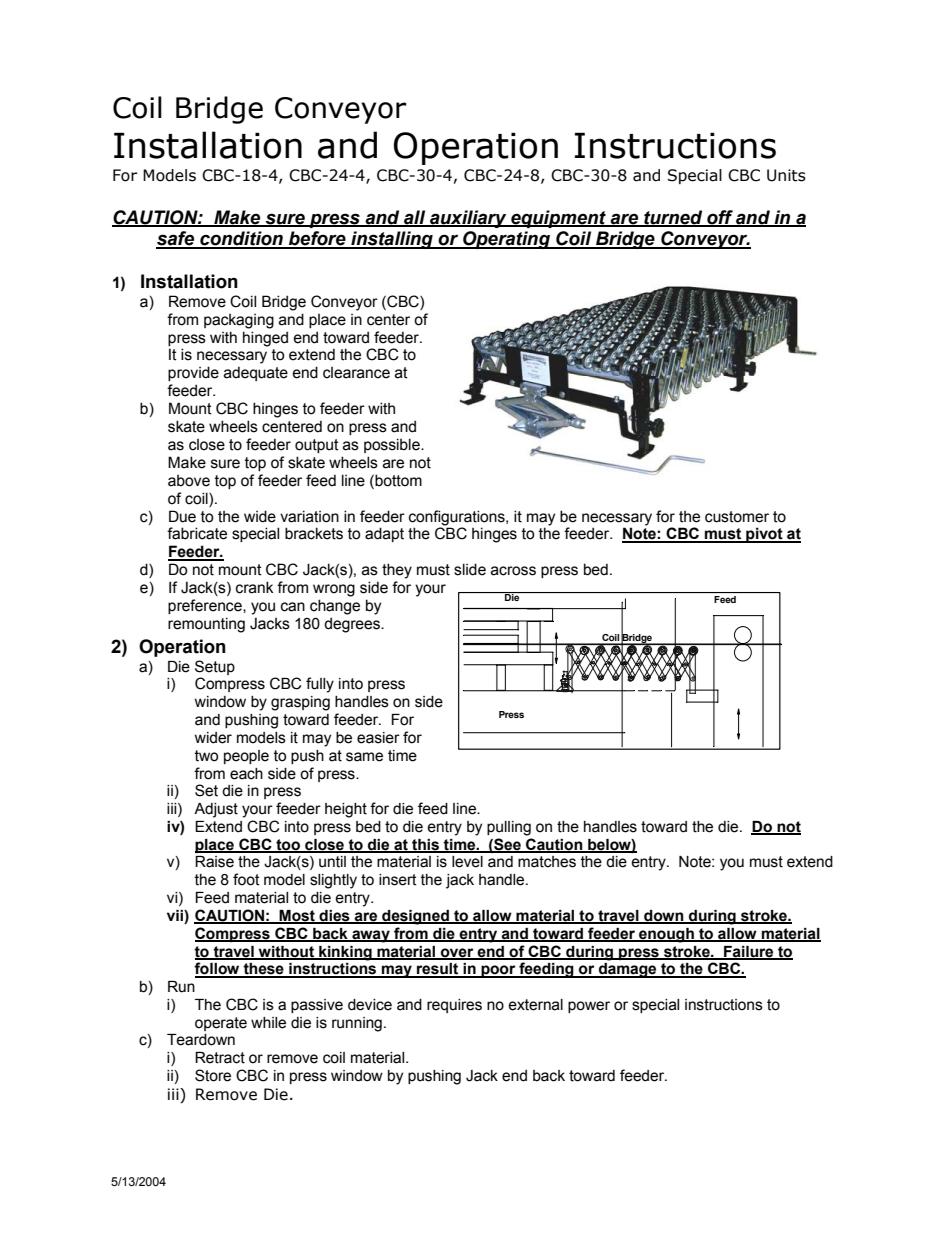 The height and width of the screenshot is (1233, 952). Describe the element at coordinates (241, 239) in the screenshot. I see `condition` at that location.
